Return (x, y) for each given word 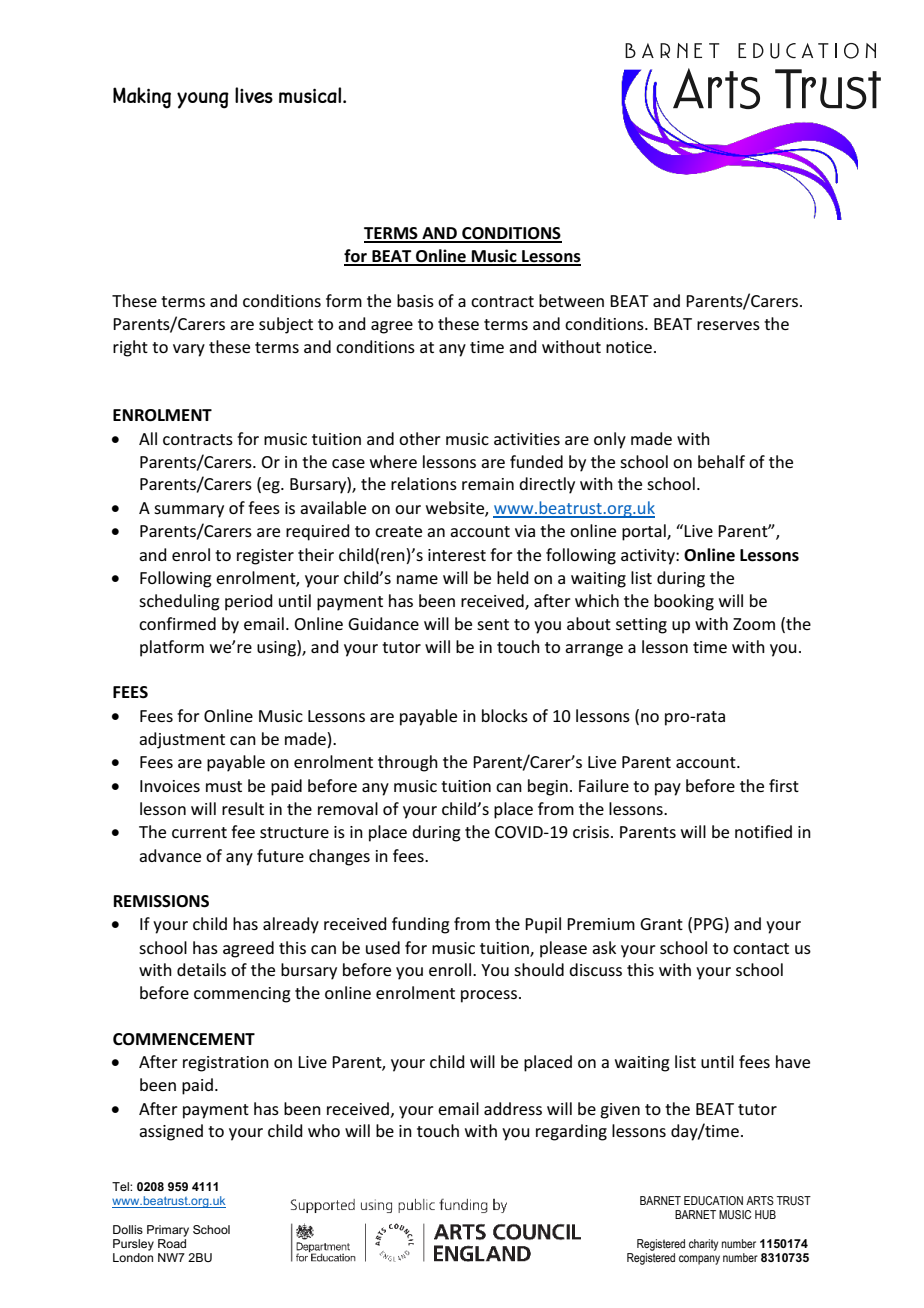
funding (421, 925)
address (513, 1108)
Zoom (754, 624)
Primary (168, 1231)
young (203, 100)
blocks (505, 715)
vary (189, 350)
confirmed (177, 623)
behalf (721, 461)
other (420, 438)
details (201, 969)
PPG (708, 924)
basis (415, 300)
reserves (728, 325)
